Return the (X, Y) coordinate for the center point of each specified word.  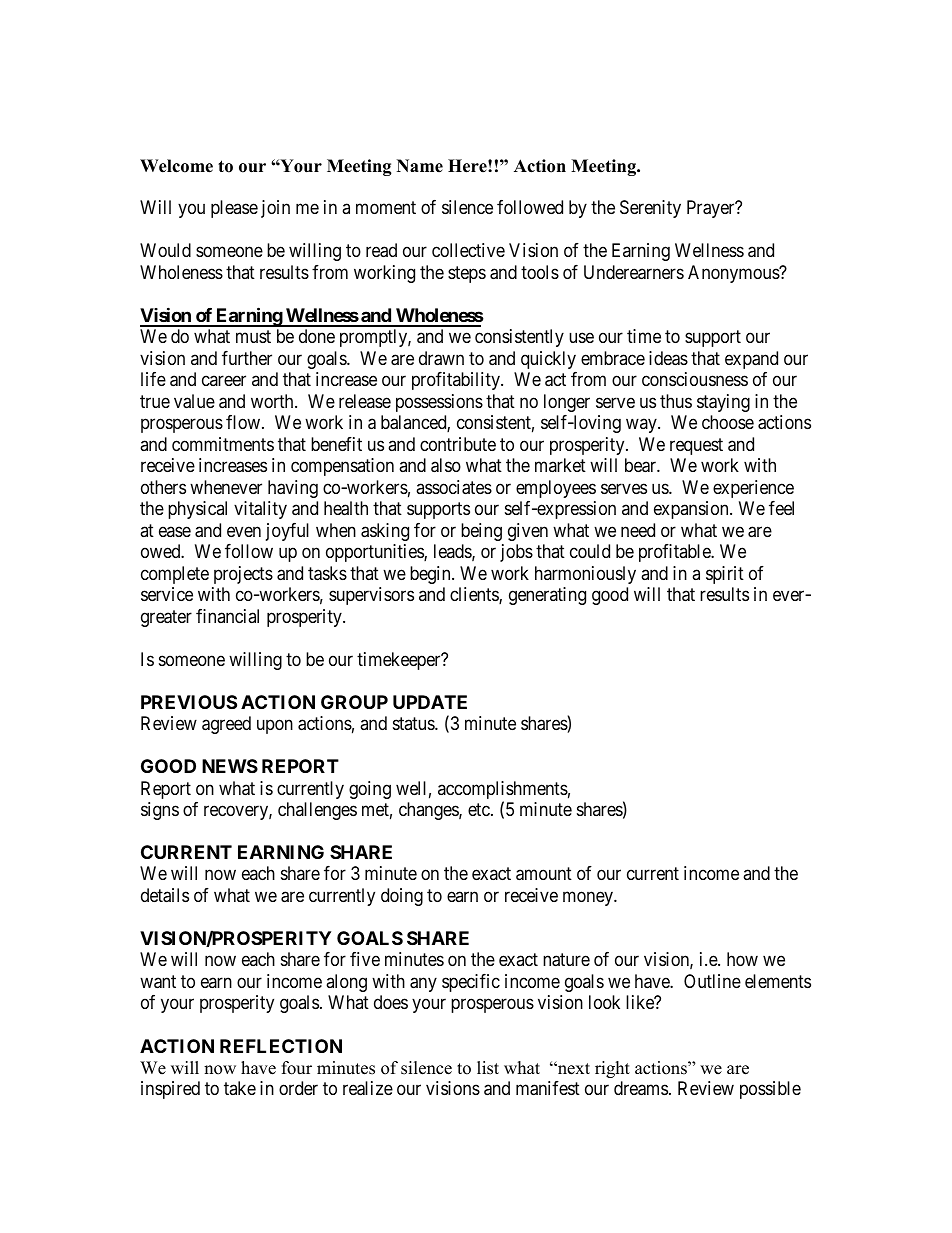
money (589, 898)
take (240, 1088)
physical (197, 510)
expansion (692, 510)
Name (420, 166)
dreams (641, 1088)
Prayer (712, 209)
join (275, 209)
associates (454, 487)
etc (479, 809)
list (488, 1068)
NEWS (230, 766)
